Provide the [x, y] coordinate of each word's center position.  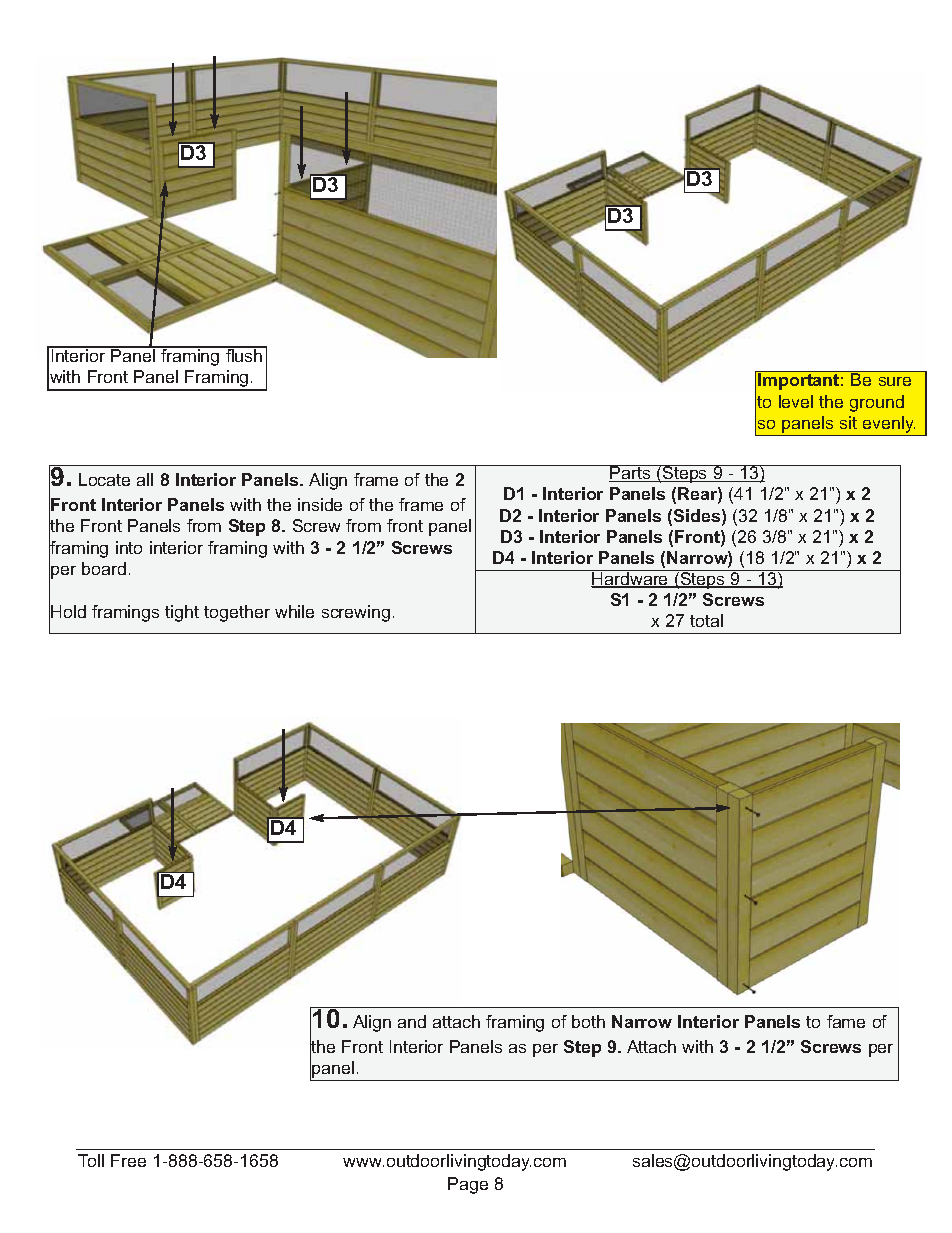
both [588, 1021]
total [706, 620]
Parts [631, 473]
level [796, 401]
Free [128, 1160]
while [294, 611]
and [412, 1021]
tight [182, 613]
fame [846, 1021]
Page [468, 1185]
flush [244, 354]
